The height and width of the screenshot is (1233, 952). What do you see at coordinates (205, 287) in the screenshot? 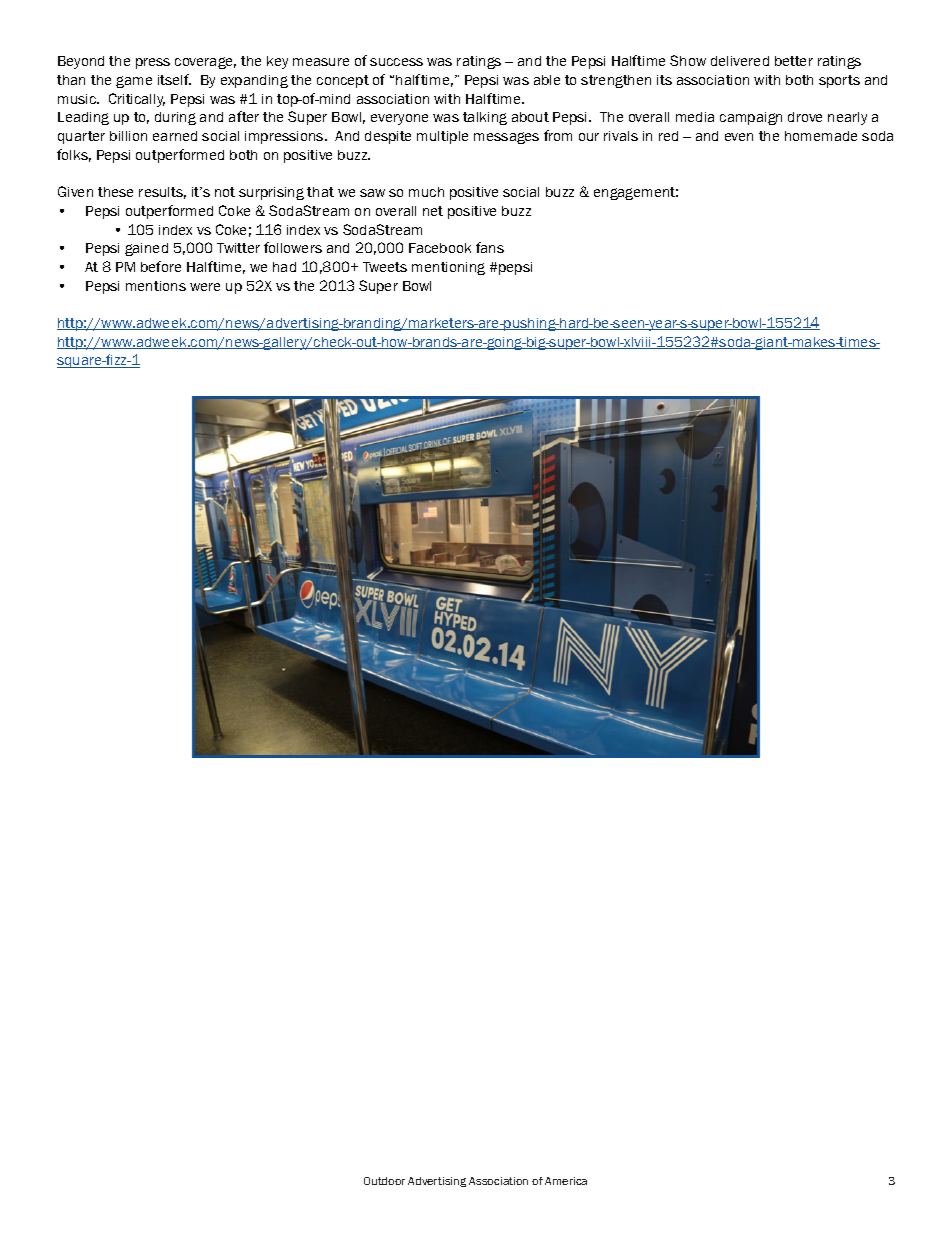
I see `were` at bounding box center [205, 287].
